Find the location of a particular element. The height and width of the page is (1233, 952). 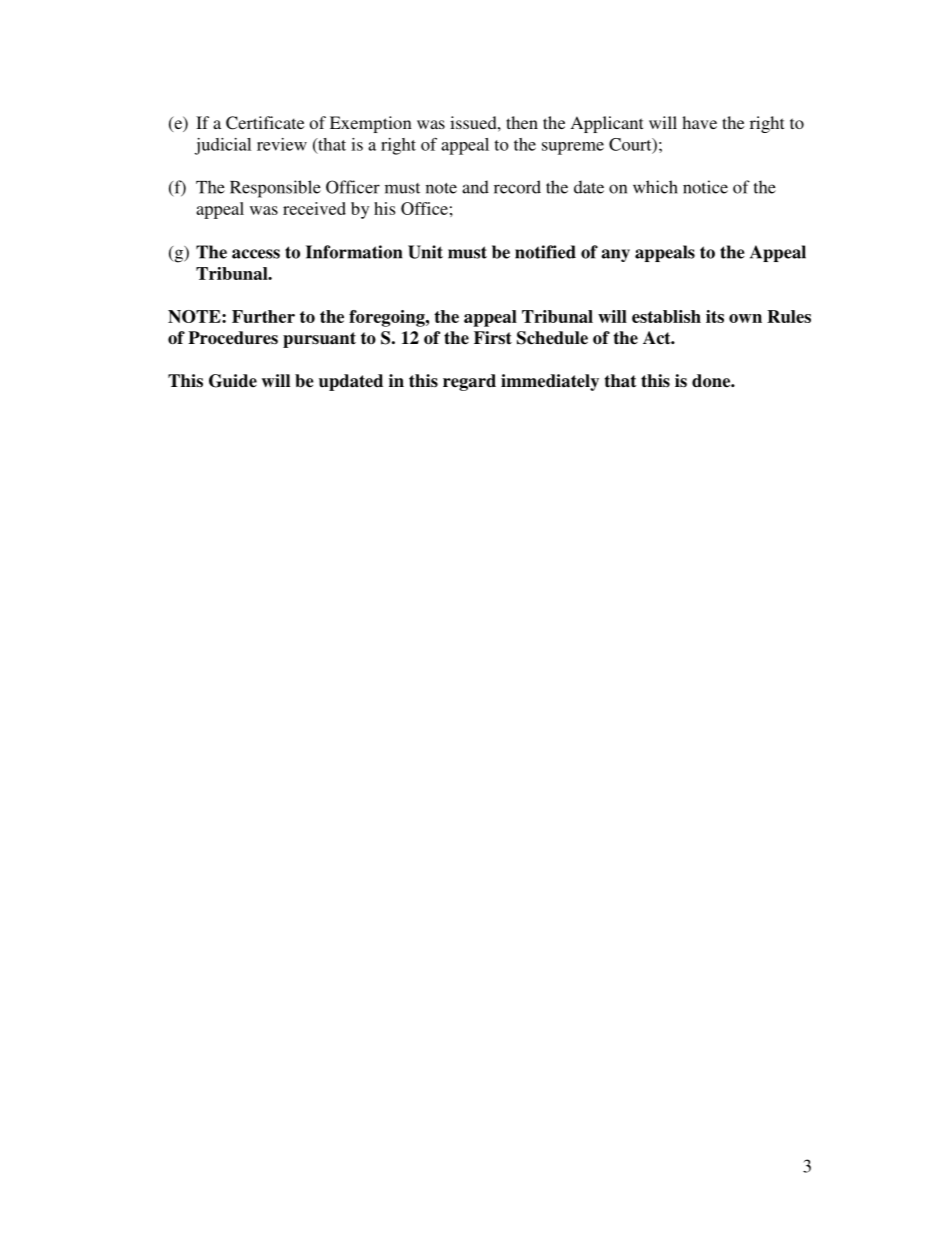

then is located at coordinates (522, 122).
